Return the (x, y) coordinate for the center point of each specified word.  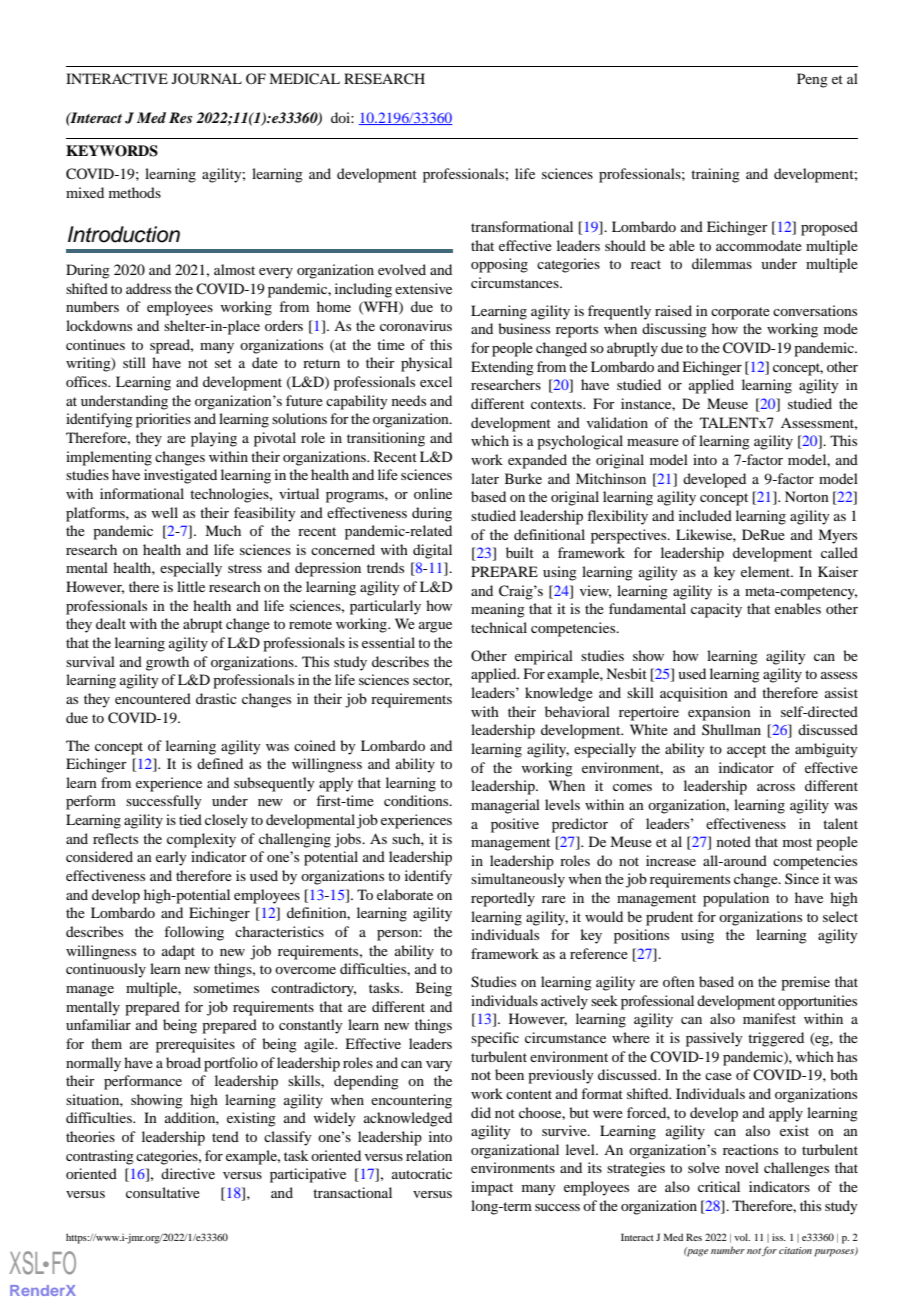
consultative (163, 1192)
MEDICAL (304, 79)
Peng (812, 80)
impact (492, 1188)
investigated (180, 476)
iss (779, 1237)
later (485, 478)
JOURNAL (207, 79)
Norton (807, 496)
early (171, 858)
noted (734, 841)
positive (515, 825)
